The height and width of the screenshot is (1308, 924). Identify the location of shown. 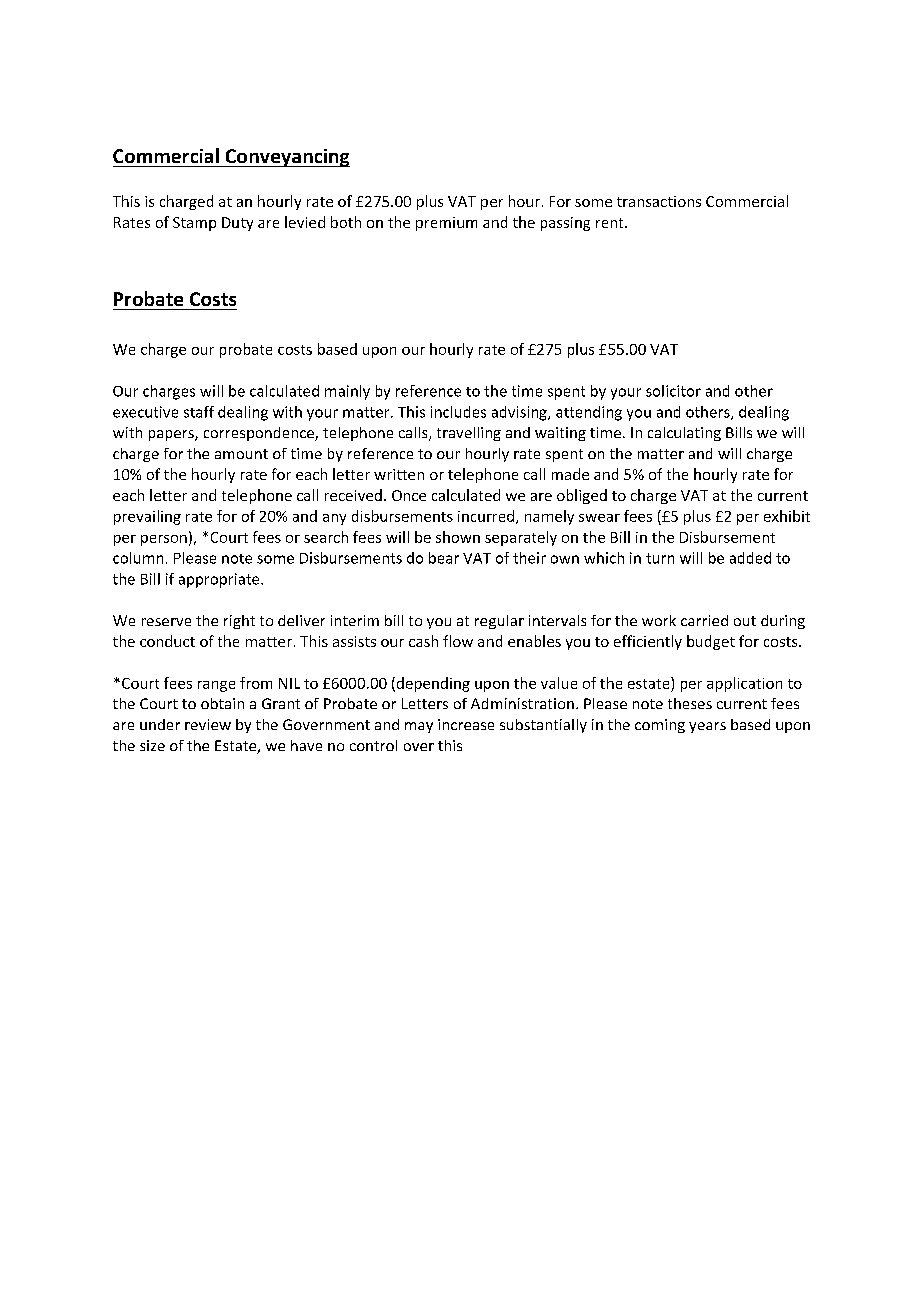
(458, 537).
